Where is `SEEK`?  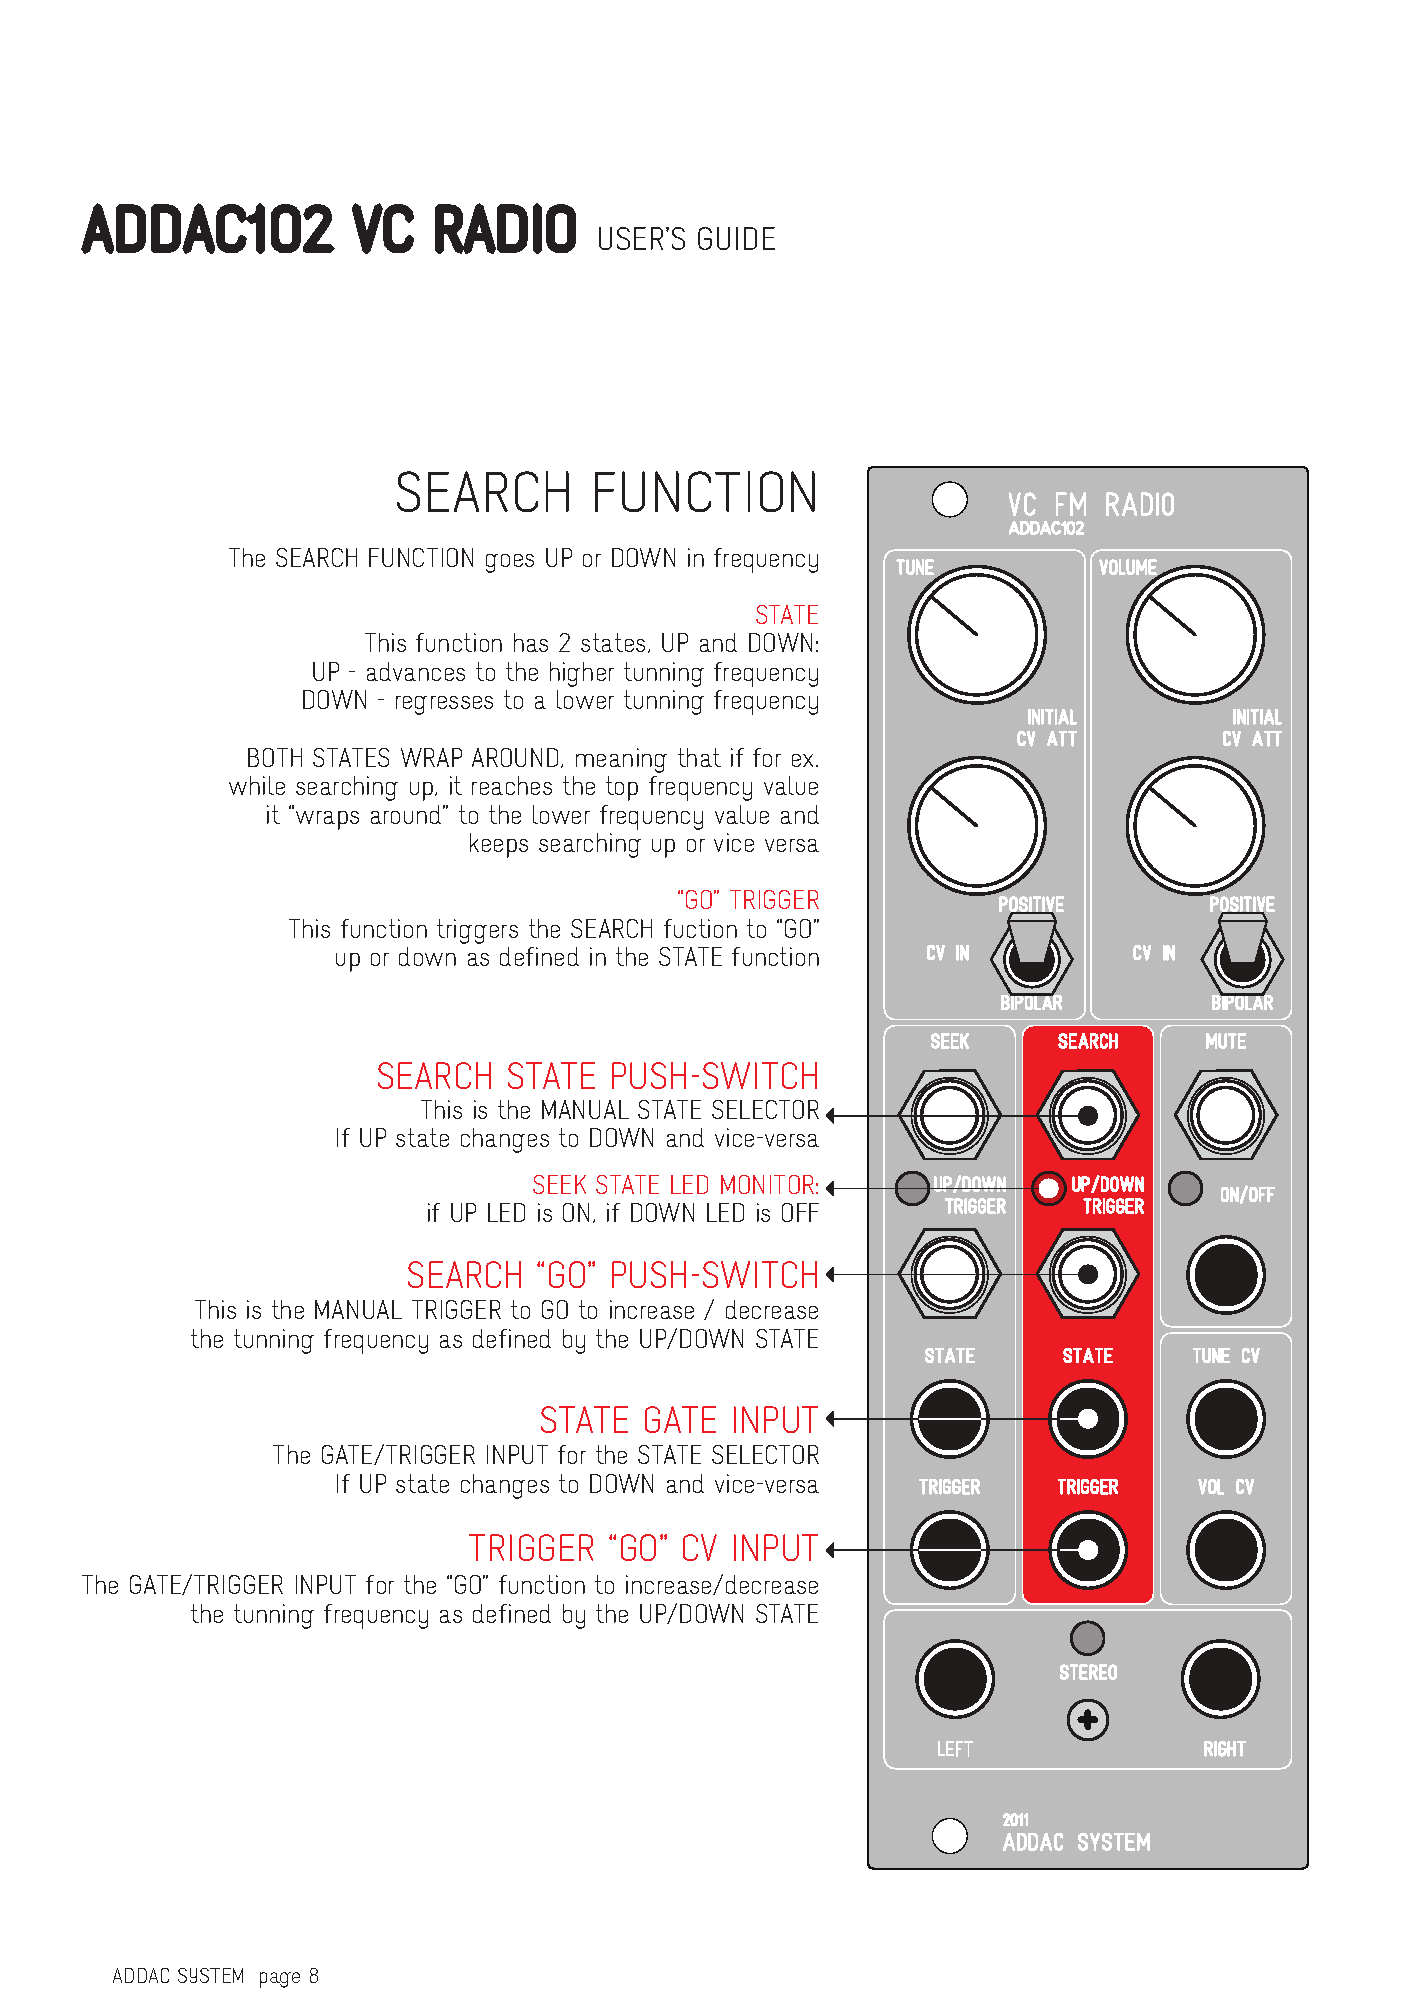
SEEK is located at coordinates (559, 1184).
